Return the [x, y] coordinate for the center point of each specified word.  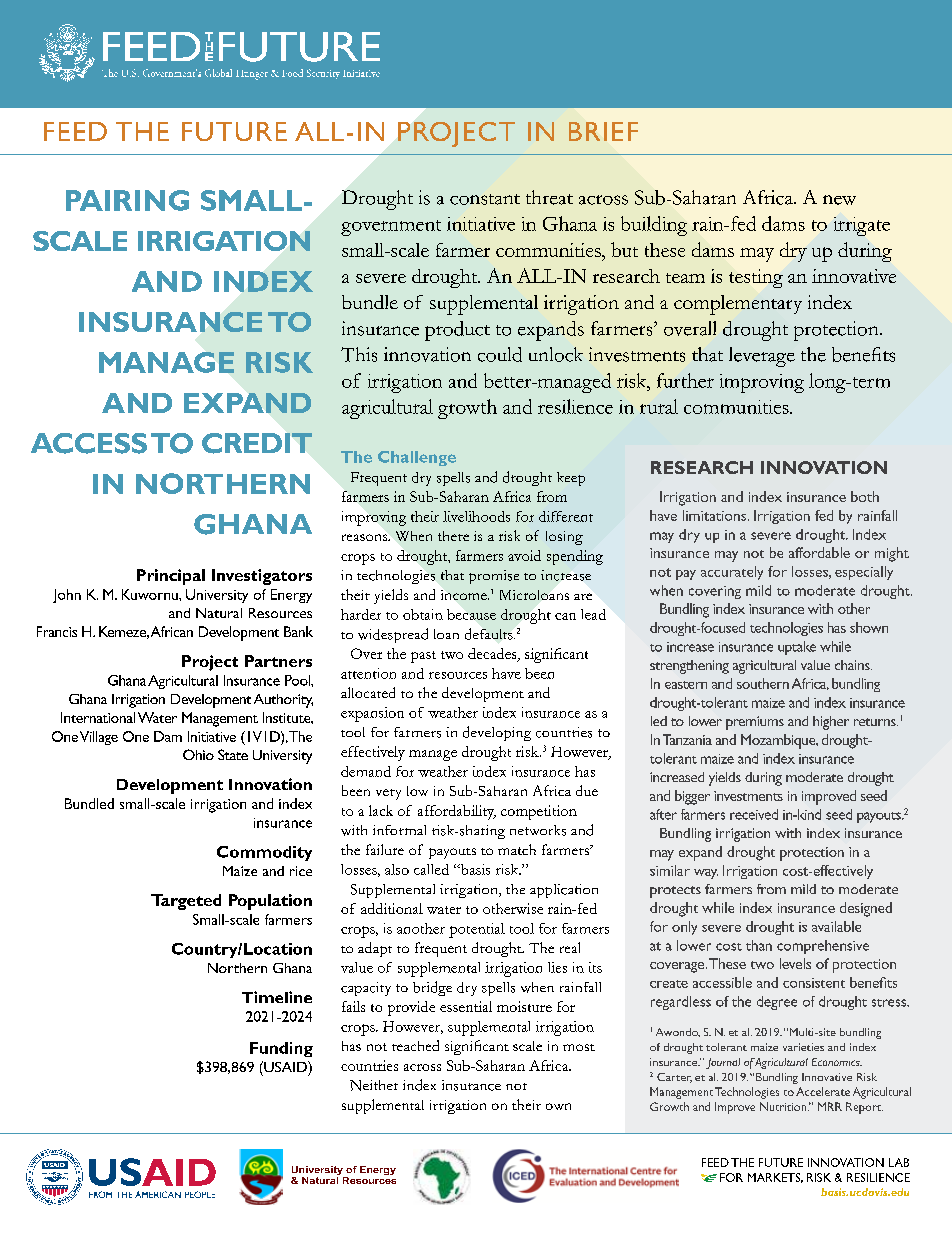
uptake [797, 648]
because [471, 614]
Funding [281, 1049]
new [839, 200]
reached [415, 1045]
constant [485, 199]
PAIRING [127, 200]
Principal [171, 577]
